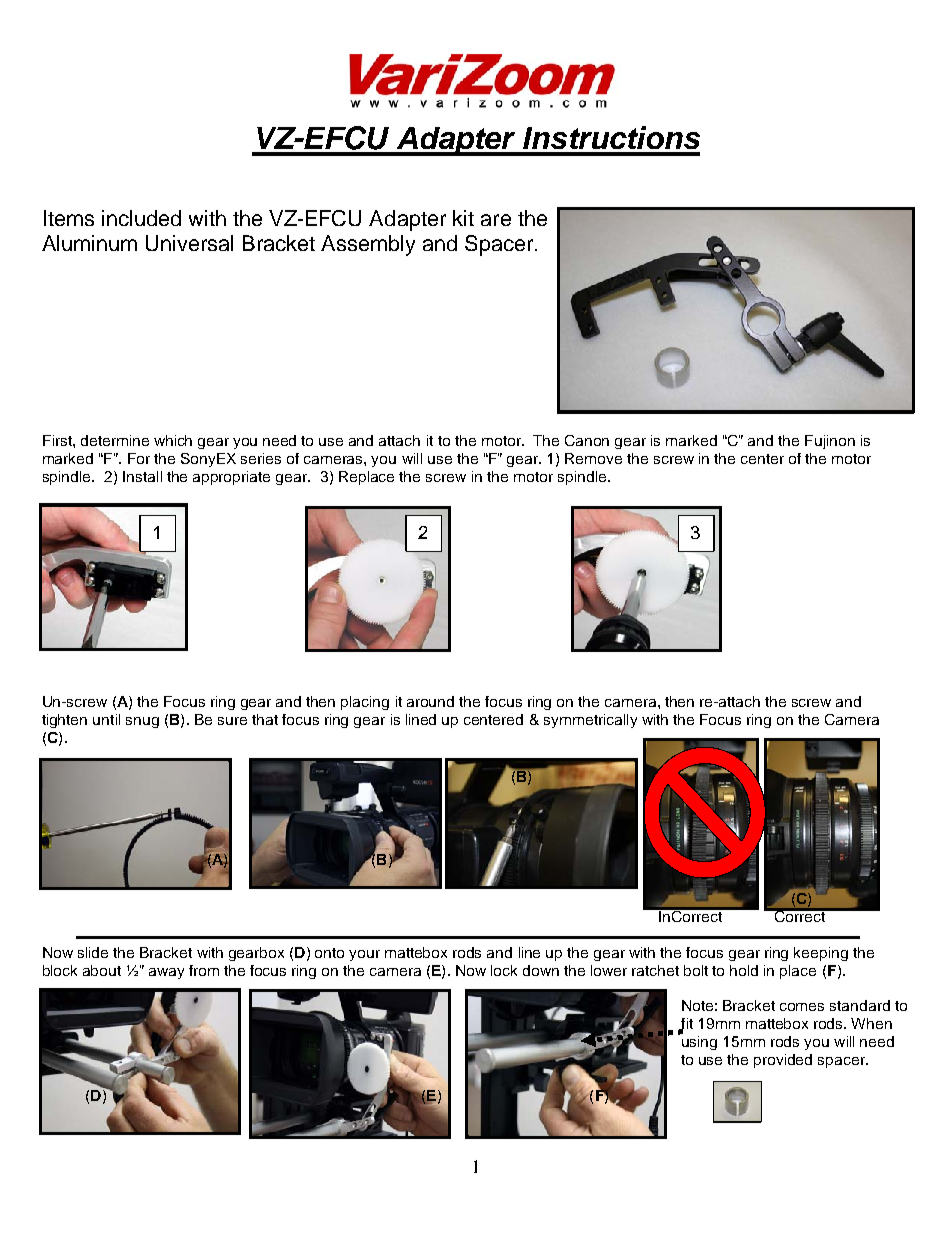 The height and width of the document is (1233, 952). Describe the element at coordinates (587, 440) in the document. I see `Canon` at that location.
